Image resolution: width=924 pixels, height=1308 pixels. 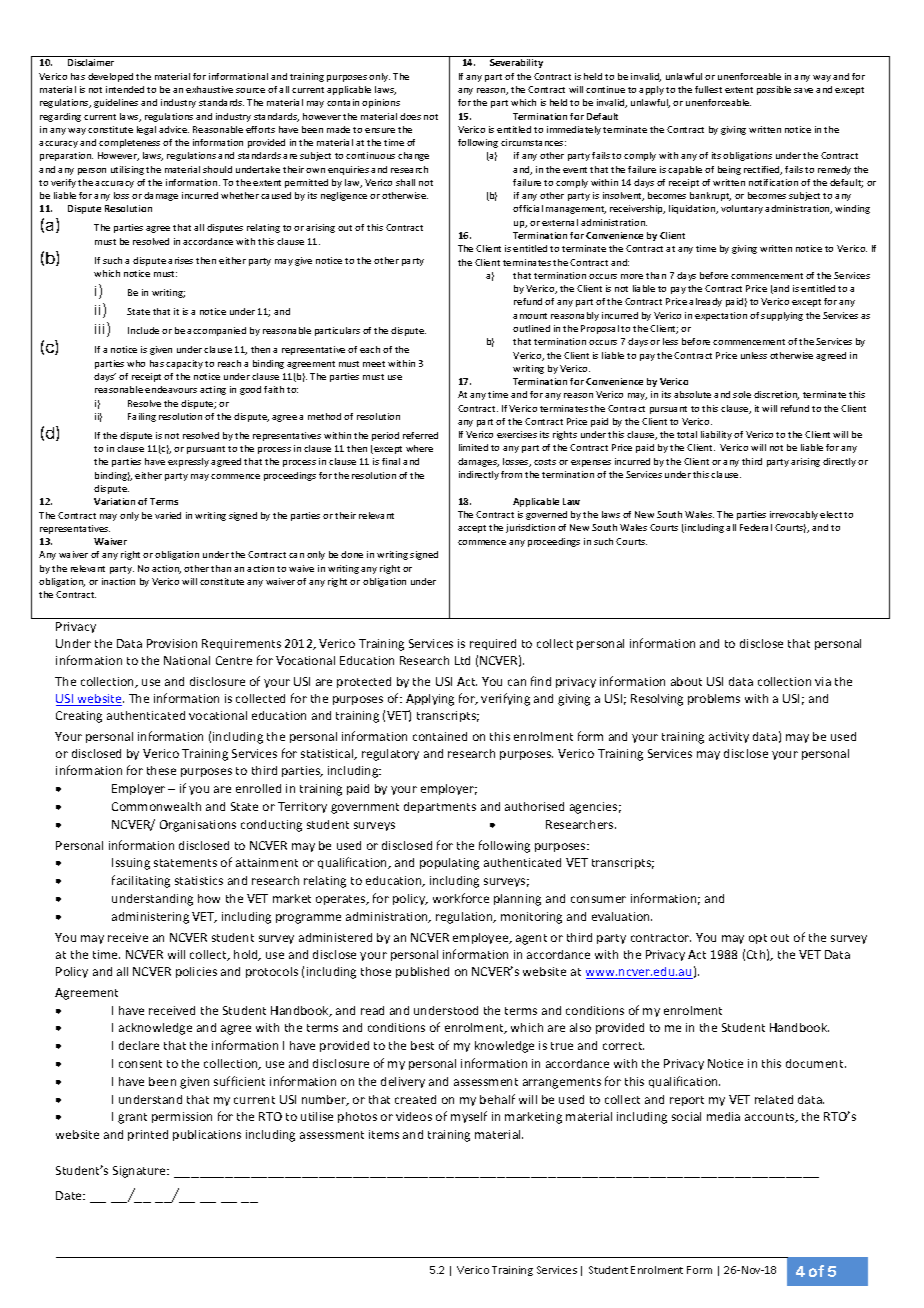 I want to click on possible, so click(x=774, y=90).
